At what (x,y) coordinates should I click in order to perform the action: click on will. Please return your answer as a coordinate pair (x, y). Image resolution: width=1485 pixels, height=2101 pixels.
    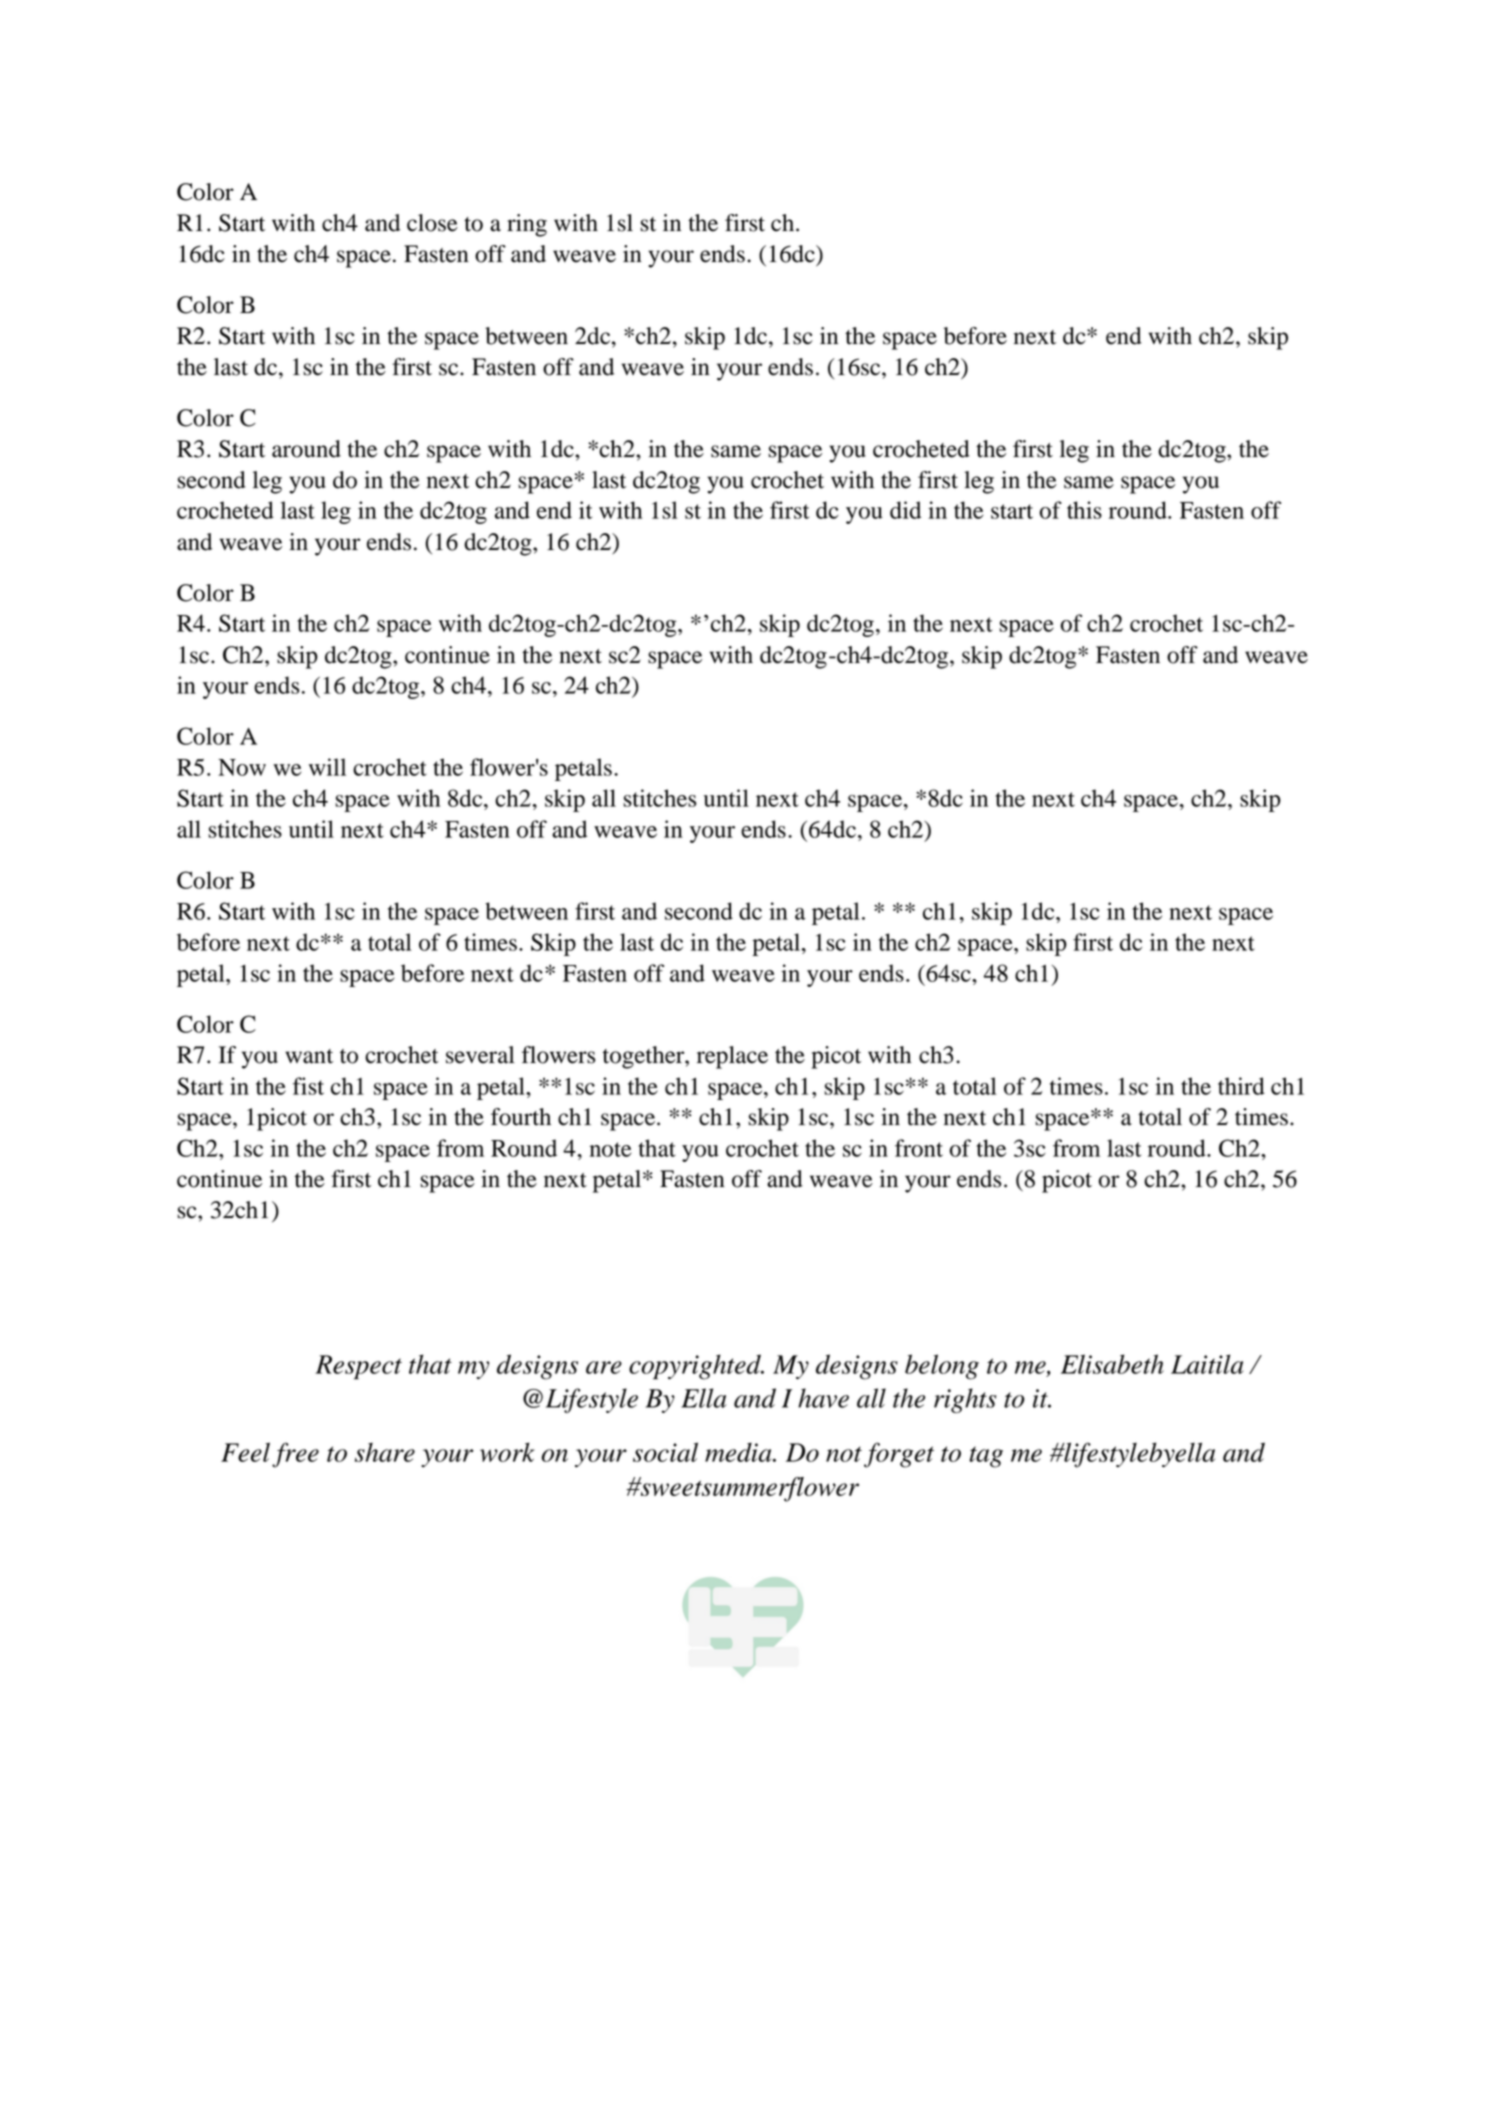
    Looking at the image, I should click on (327, 767).
